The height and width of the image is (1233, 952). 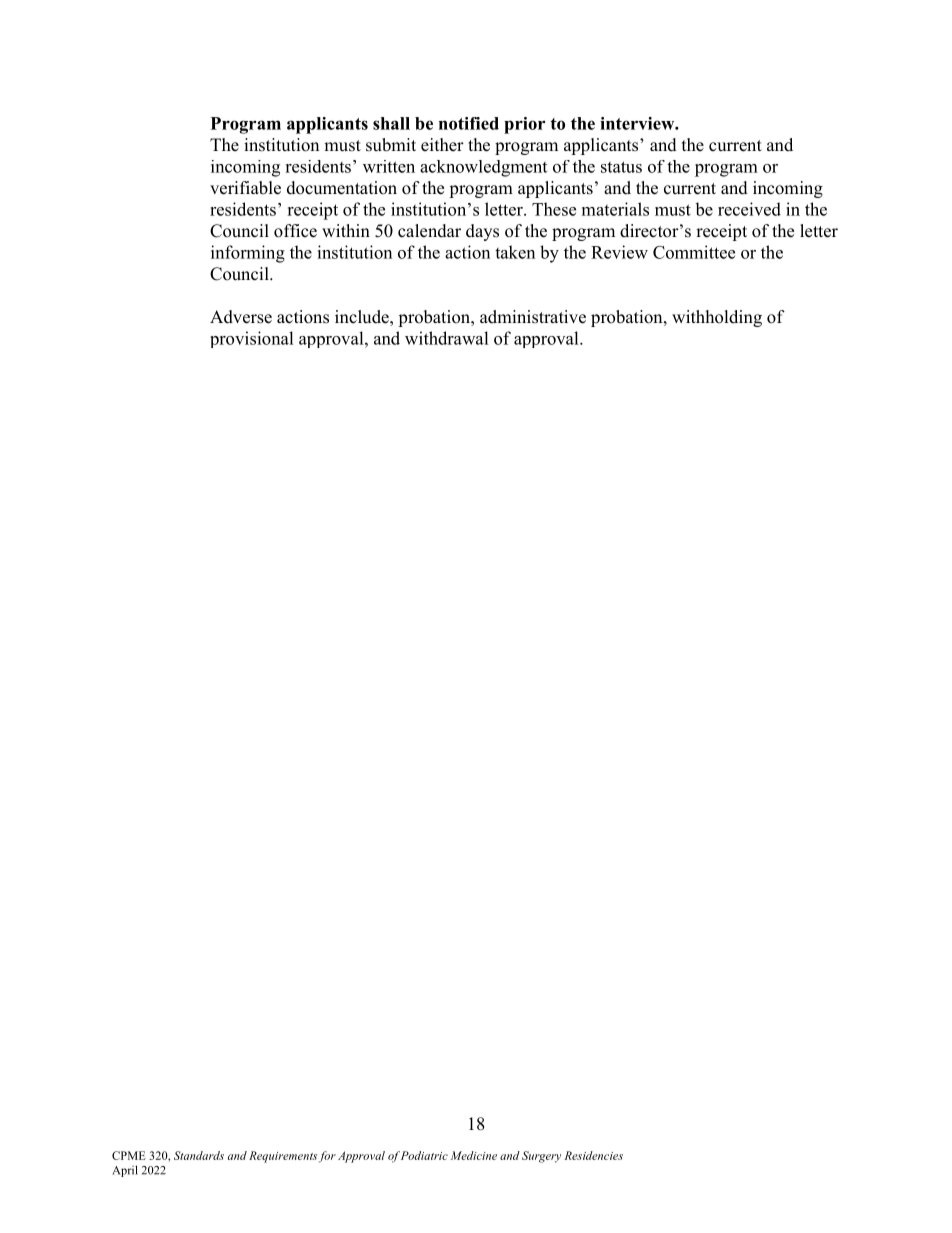 I want to click on withholding, so click(x=717, y=318).
